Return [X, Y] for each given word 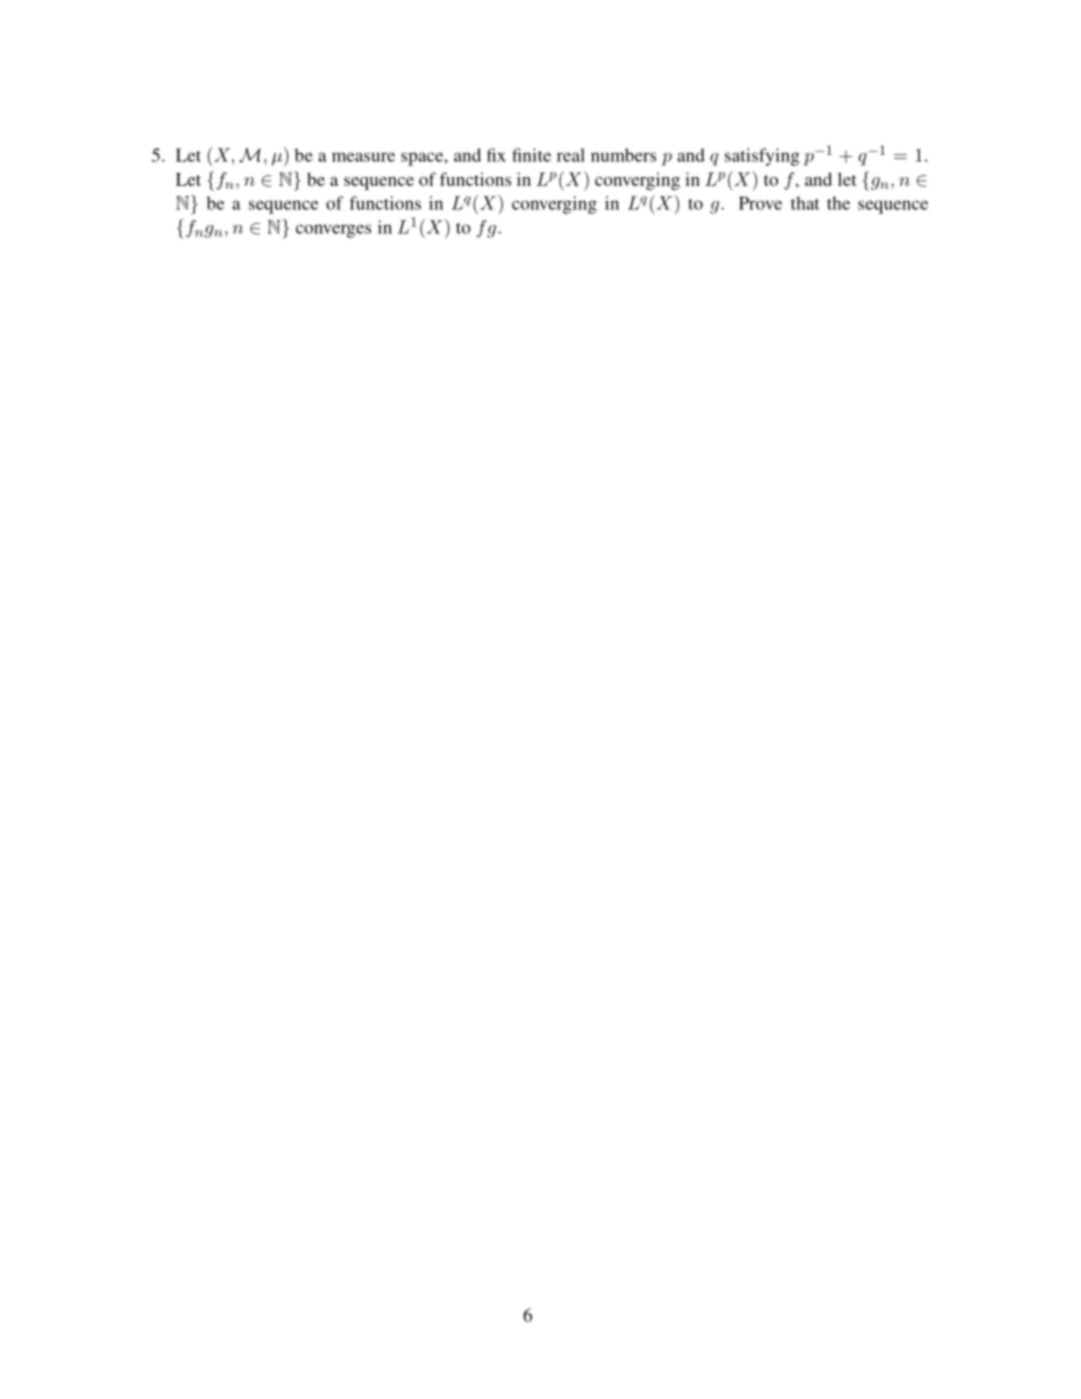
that [805, 203]
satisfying [762, 157]
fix [496, 155]
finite [531, 155]
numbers [623, 155]
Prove [760, 203]
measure [363, 157]
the [838, 203]
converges [333, 231]
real [571, 155]
